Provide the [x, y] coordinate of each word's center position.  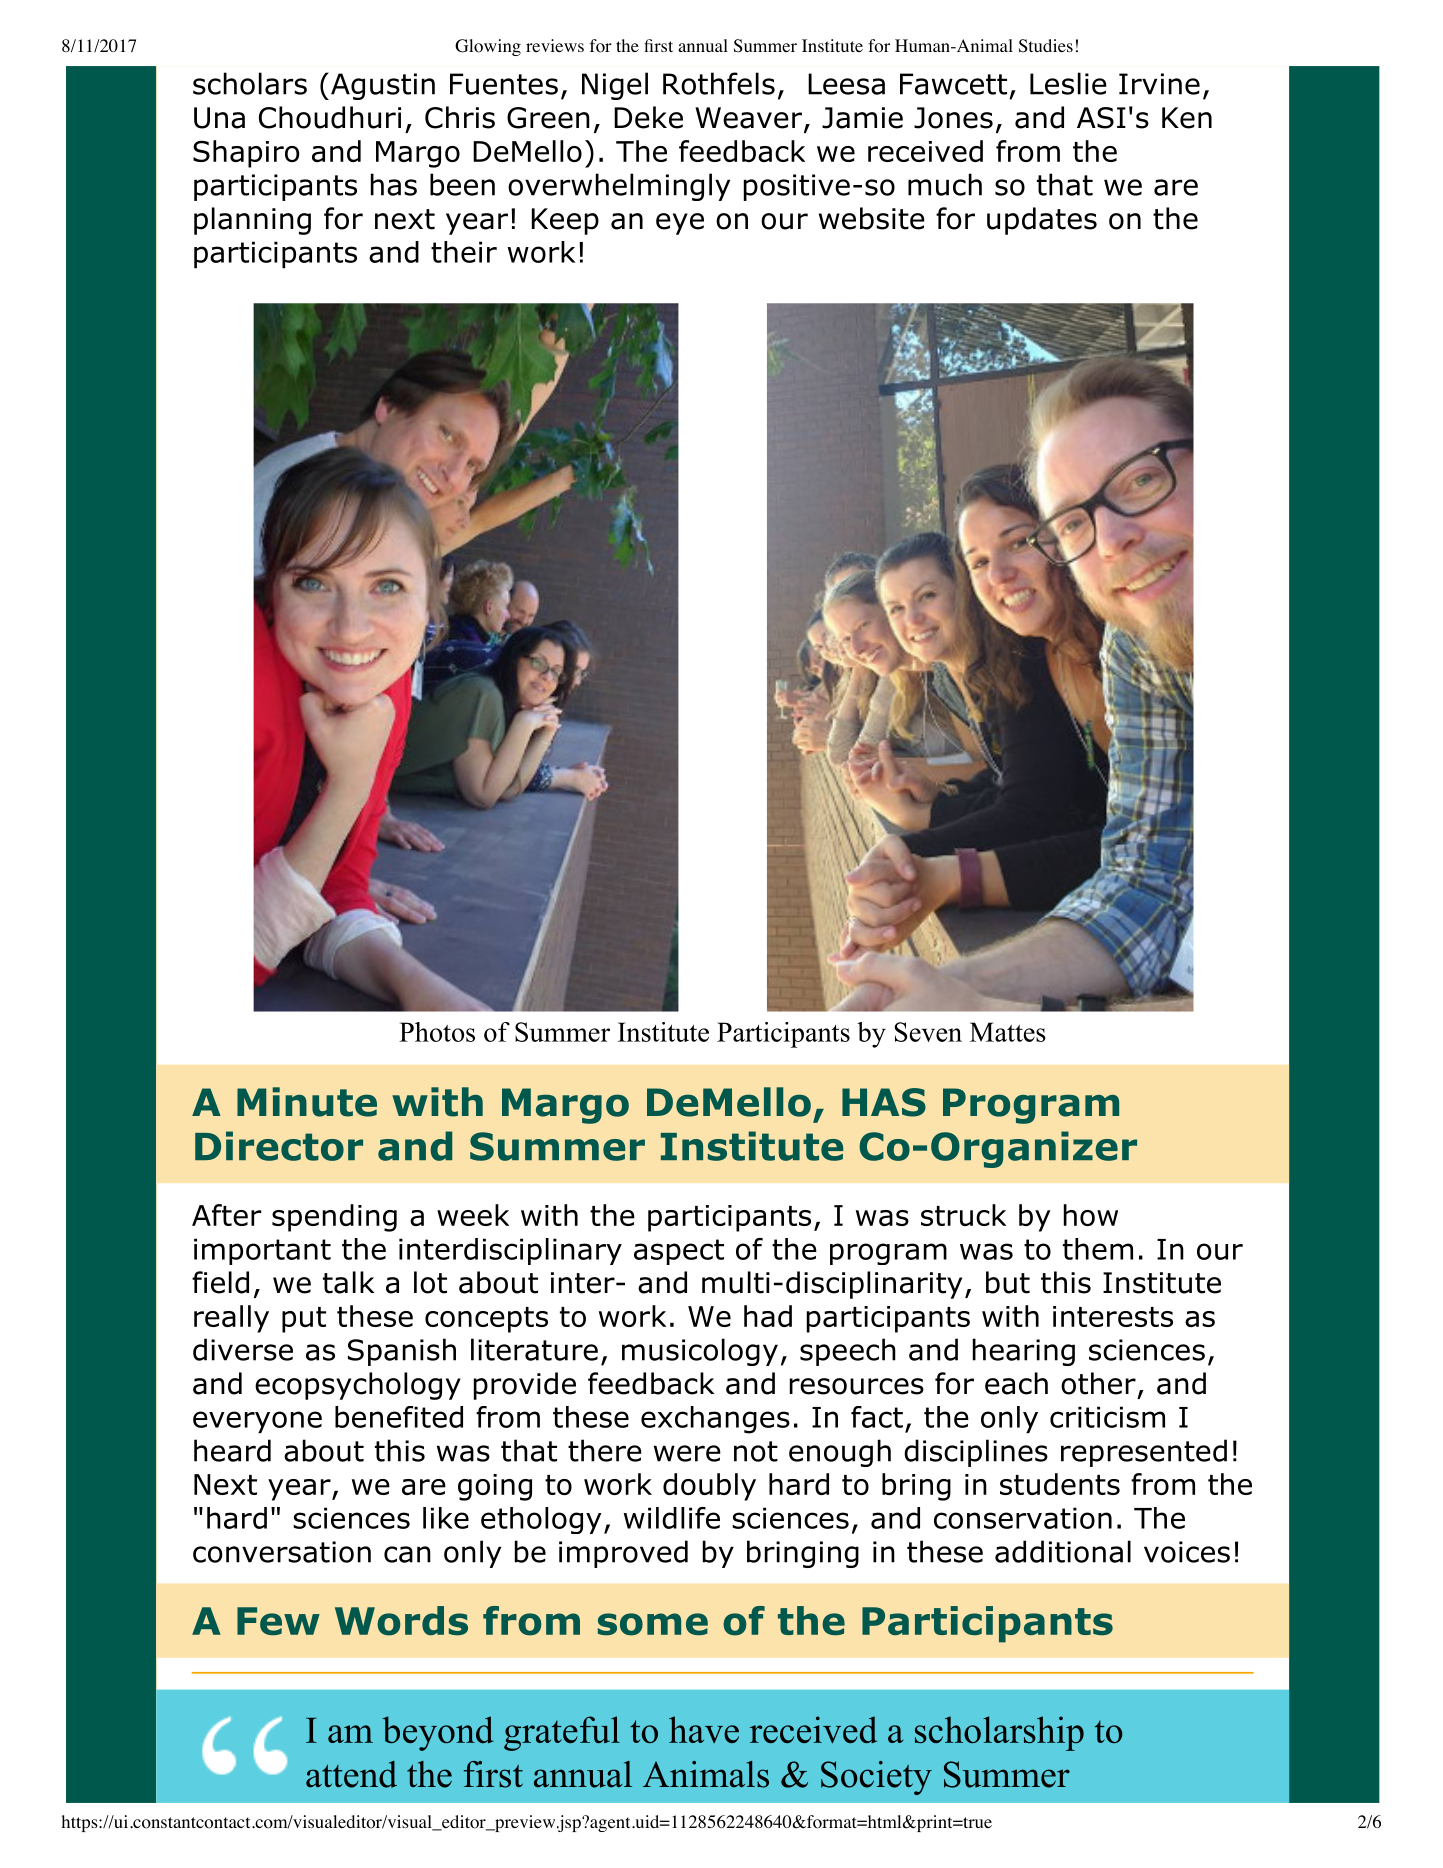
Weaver [748, 118]
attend [351, 1774]
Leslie [1068, 83]
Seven [928, 1032]
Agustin [381, 86]
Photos [437, 1032]
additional [1063, 1551]
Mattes [1008, 1032]
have [704, 1729]
